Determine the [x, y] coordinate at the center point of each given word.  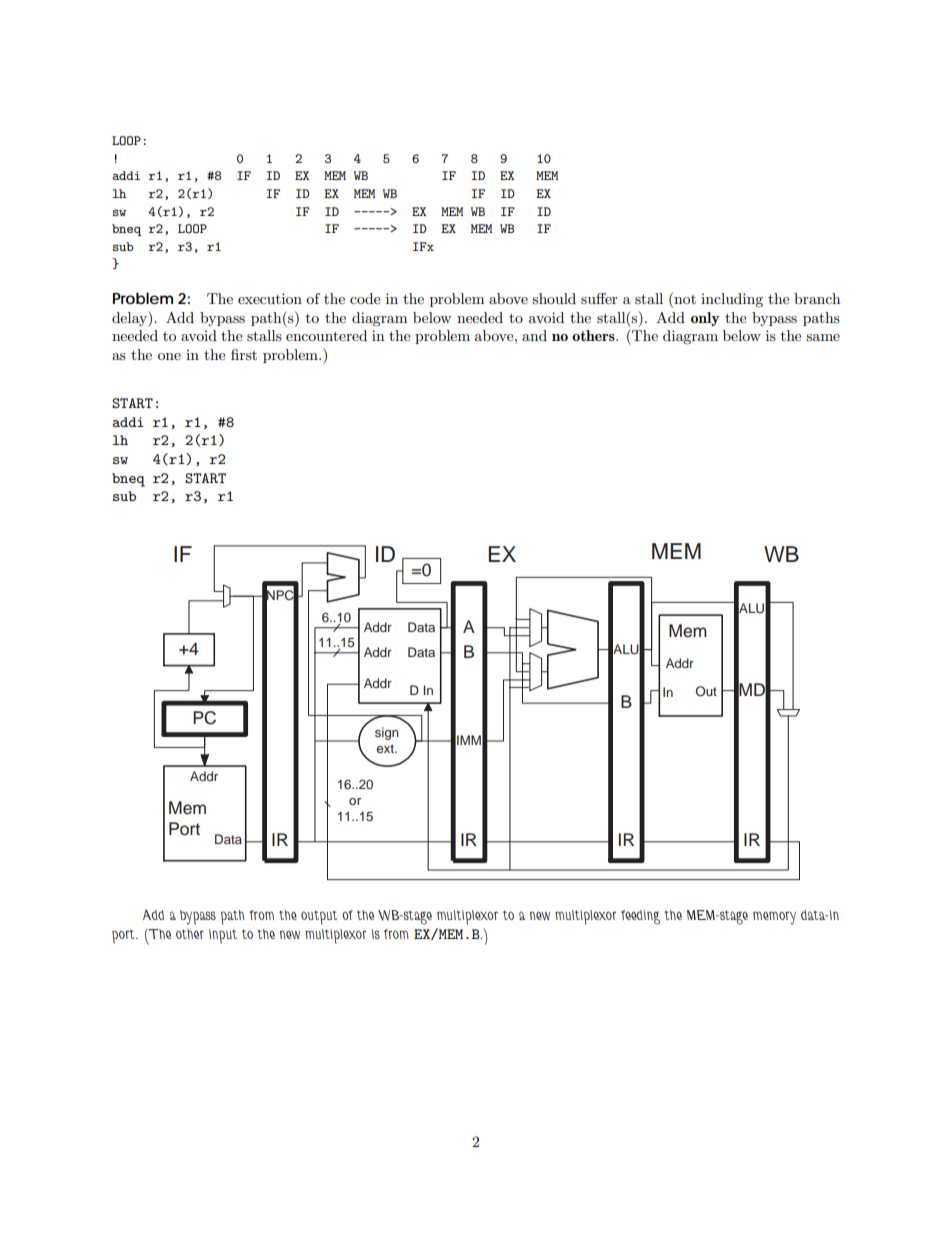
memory [774, 918]
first [244, 354]
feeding [640, 917]
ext [386, 748]
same [823, 337]
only [705, 319]
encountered [326, 335]
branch [817, 298]
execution [270, 298]
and [534, 335]
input [223, 936]
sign [387, 733]
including [732, 300]
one [169, 356]
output [319, 917]
